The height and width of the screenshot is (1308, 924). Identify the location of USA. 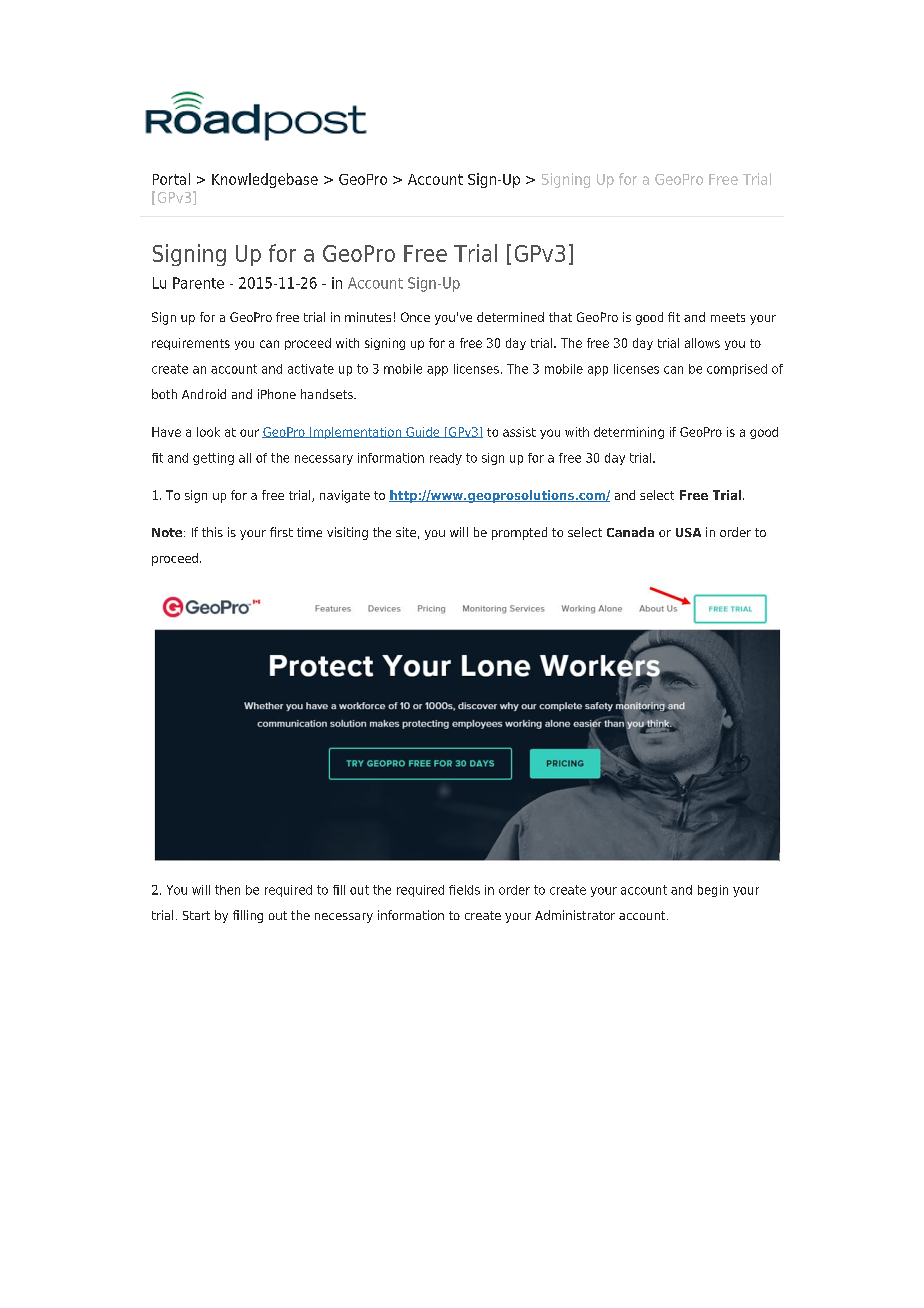
(688, 532).
